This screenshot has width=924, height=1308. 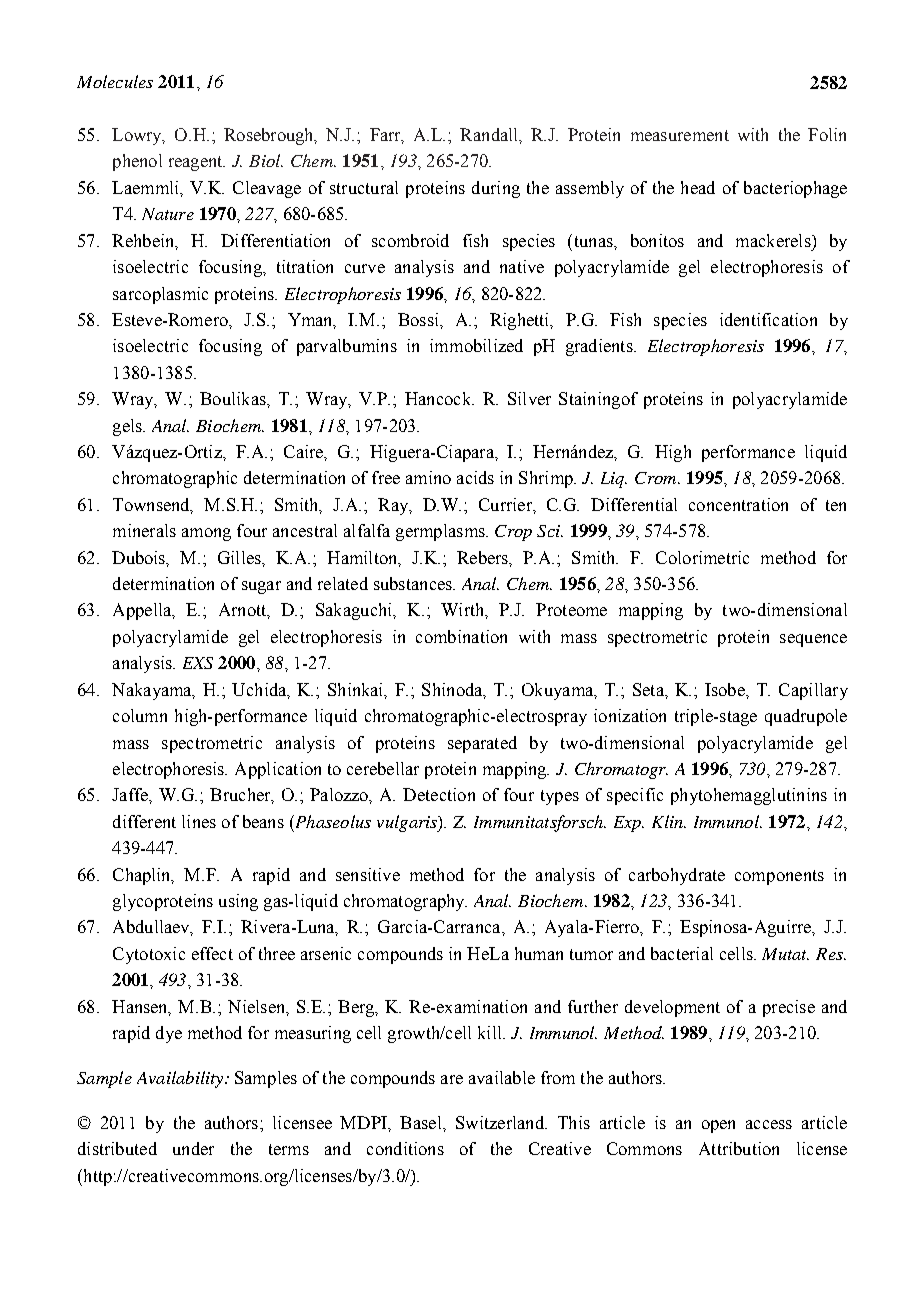 I want to click on sequence, so click(x=813, y=640).
